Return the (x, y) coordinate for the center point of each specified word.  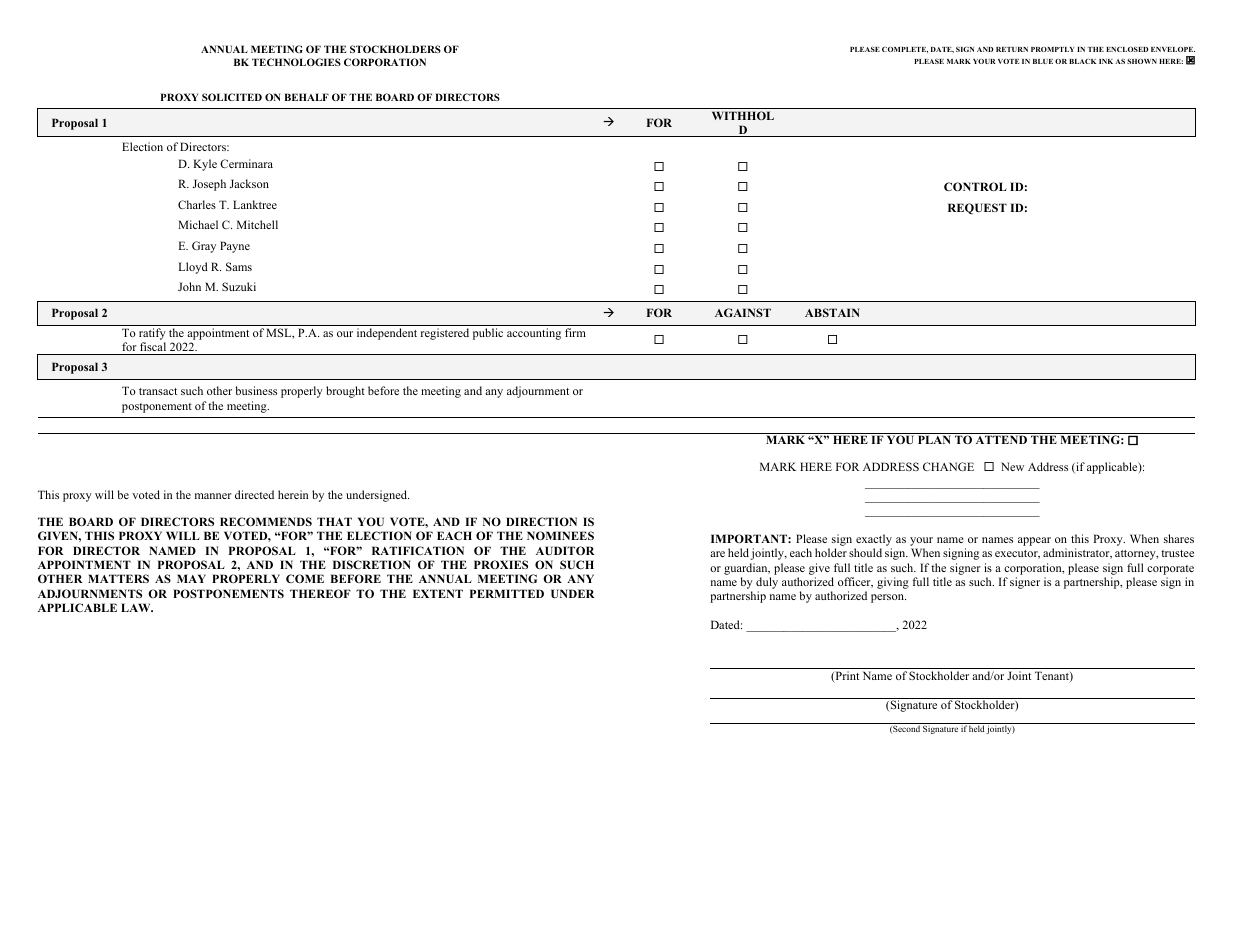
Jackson (249, 183)
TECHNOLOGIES (296, 62)
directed (254, 494)
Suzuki (239, 286)
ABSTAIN (832, 312)
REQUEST (977, 209)
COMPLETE (905, 49)
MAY (191, 578)
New (1012, 466)
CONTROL (975, 186)
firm (575, 332)
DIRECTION (541, 521)
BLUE (1043, 61)
